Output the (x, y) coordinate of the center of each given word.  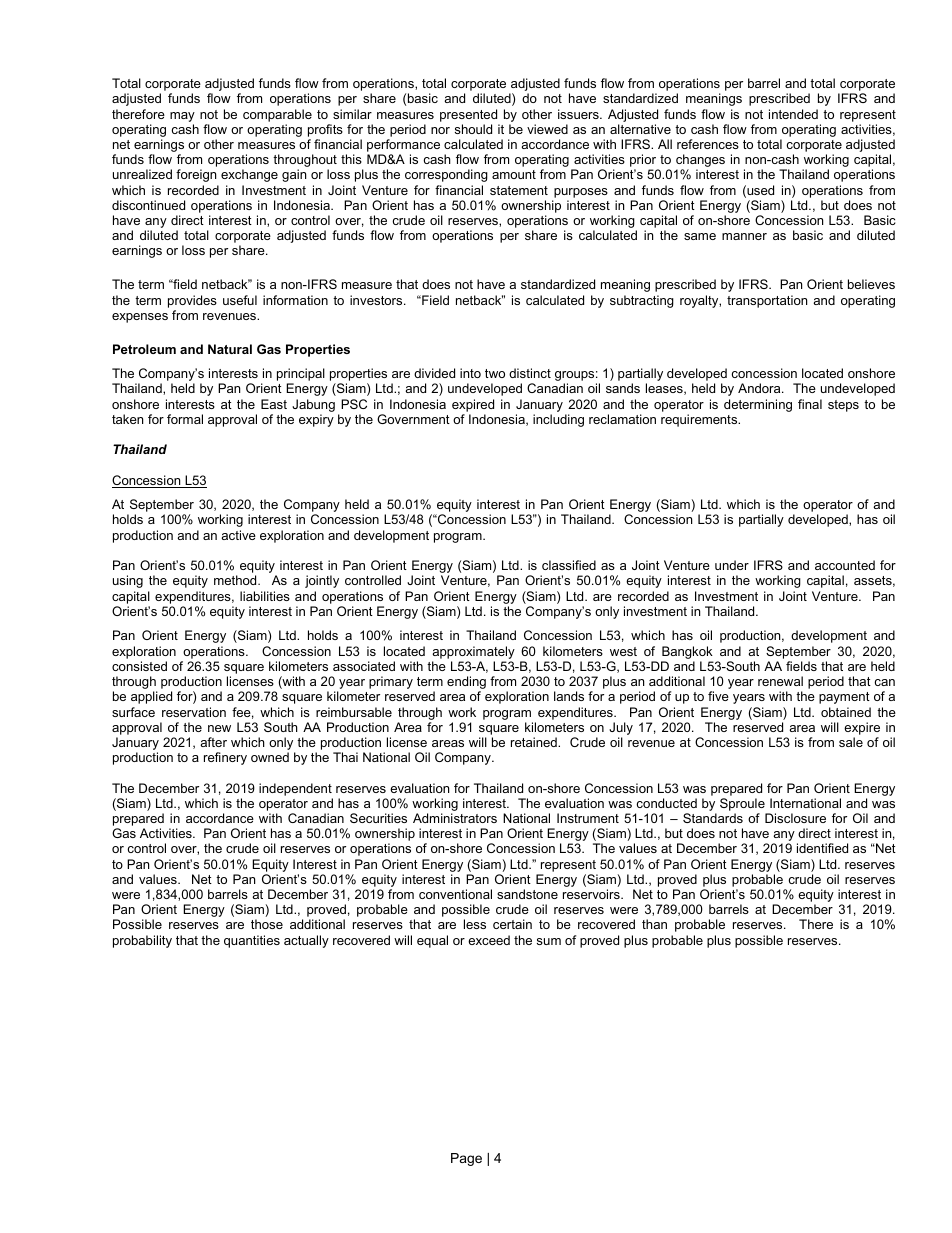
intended (793, 114)
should (473, 129)
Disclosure (795, 818)
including (558, 420)
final (810, 404)
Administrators (455, 818)
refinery (225, 758)
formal (185, 419)
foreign (196, 175)
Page (466, 1159)
